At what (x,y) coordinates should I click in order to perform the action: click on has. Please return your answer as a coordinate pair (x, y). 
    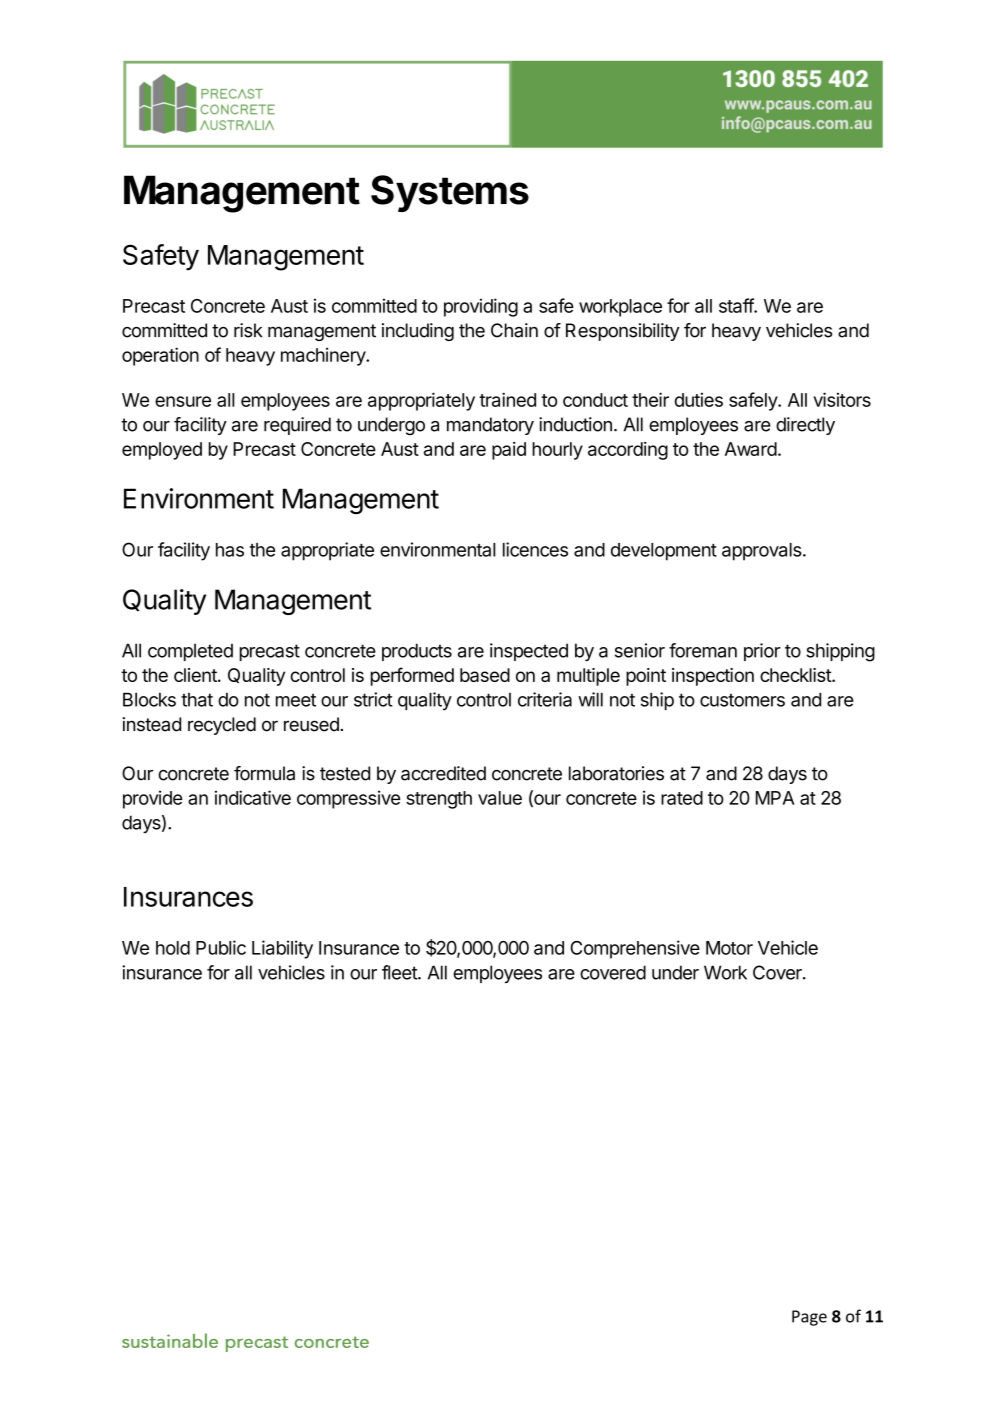
    Looking at the image, I should click on (230, 550).
